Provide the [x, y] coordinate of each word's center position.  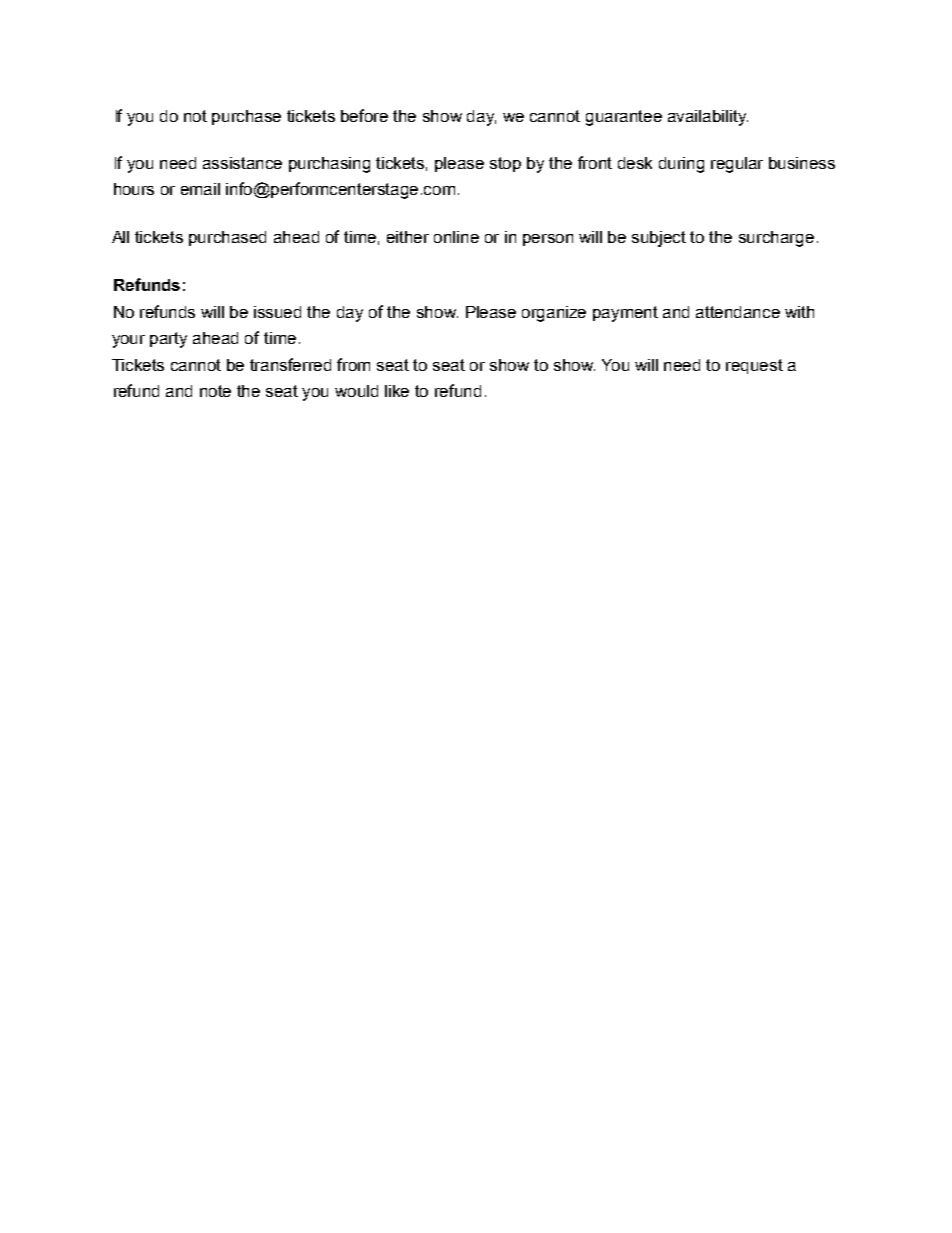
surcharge [776, 239]
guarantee [624, 118]
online [456, 237]
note [215, 391]
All [120, 237]
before [364, 115]
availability [708, 118]
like [397, 391]
